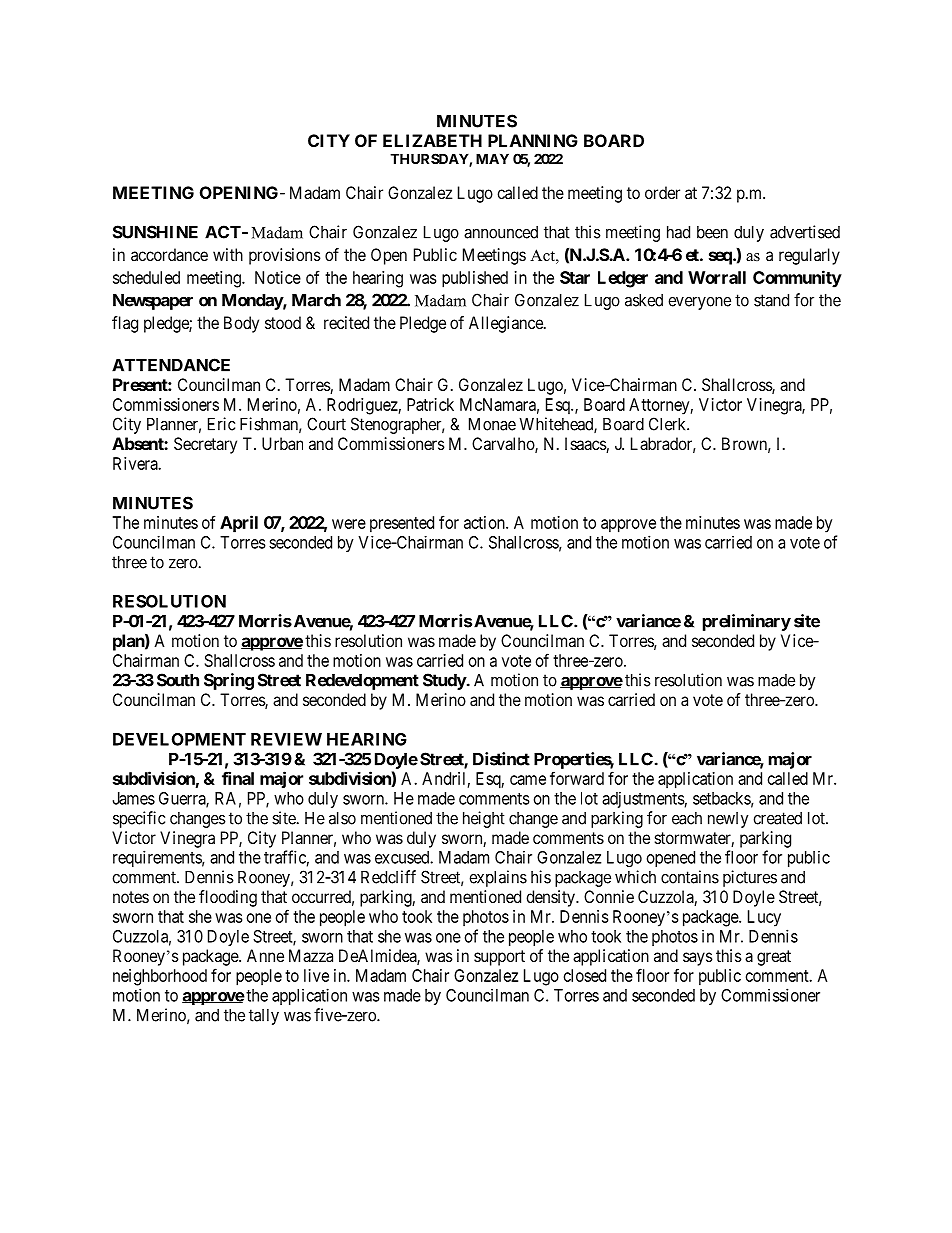 Image resolution: width=952 pixels, height=1233 pixels. What do you see at coordinates (239, 524) in the document?
I see `April` at bounding box center [239, 524].
